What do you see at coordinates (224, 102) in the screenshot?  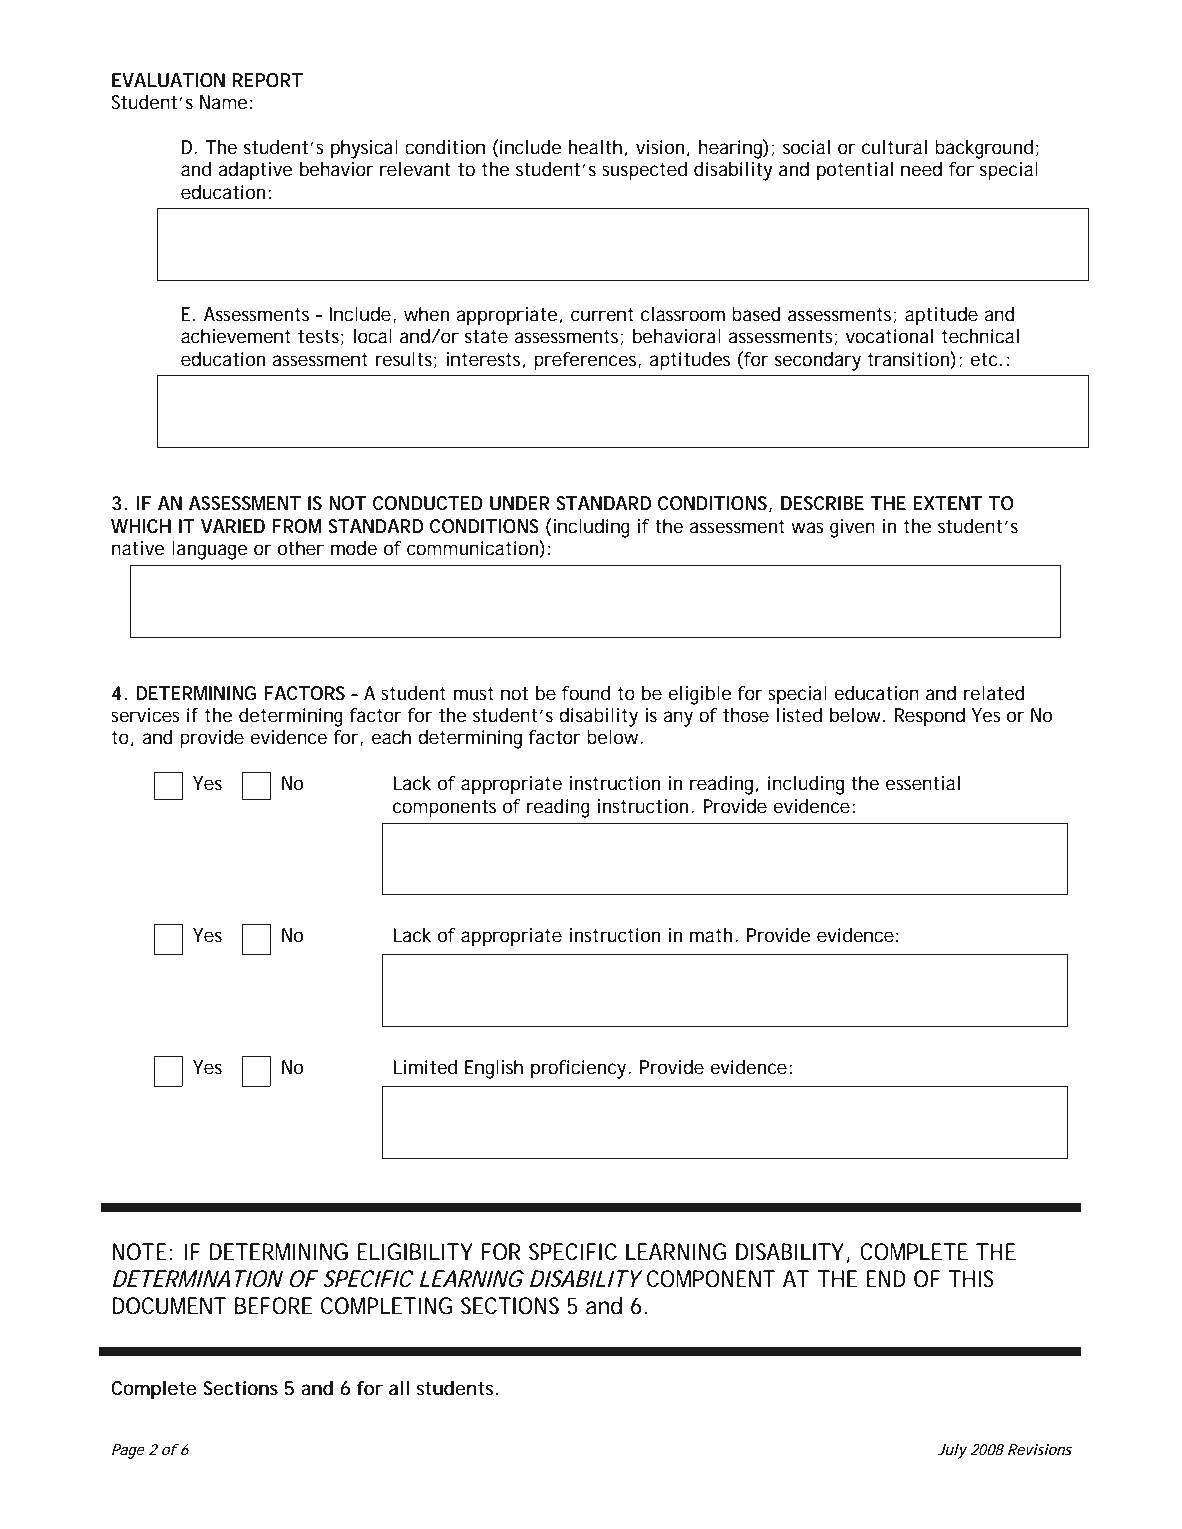 I see `Name` at bounding box center [224, 102].
